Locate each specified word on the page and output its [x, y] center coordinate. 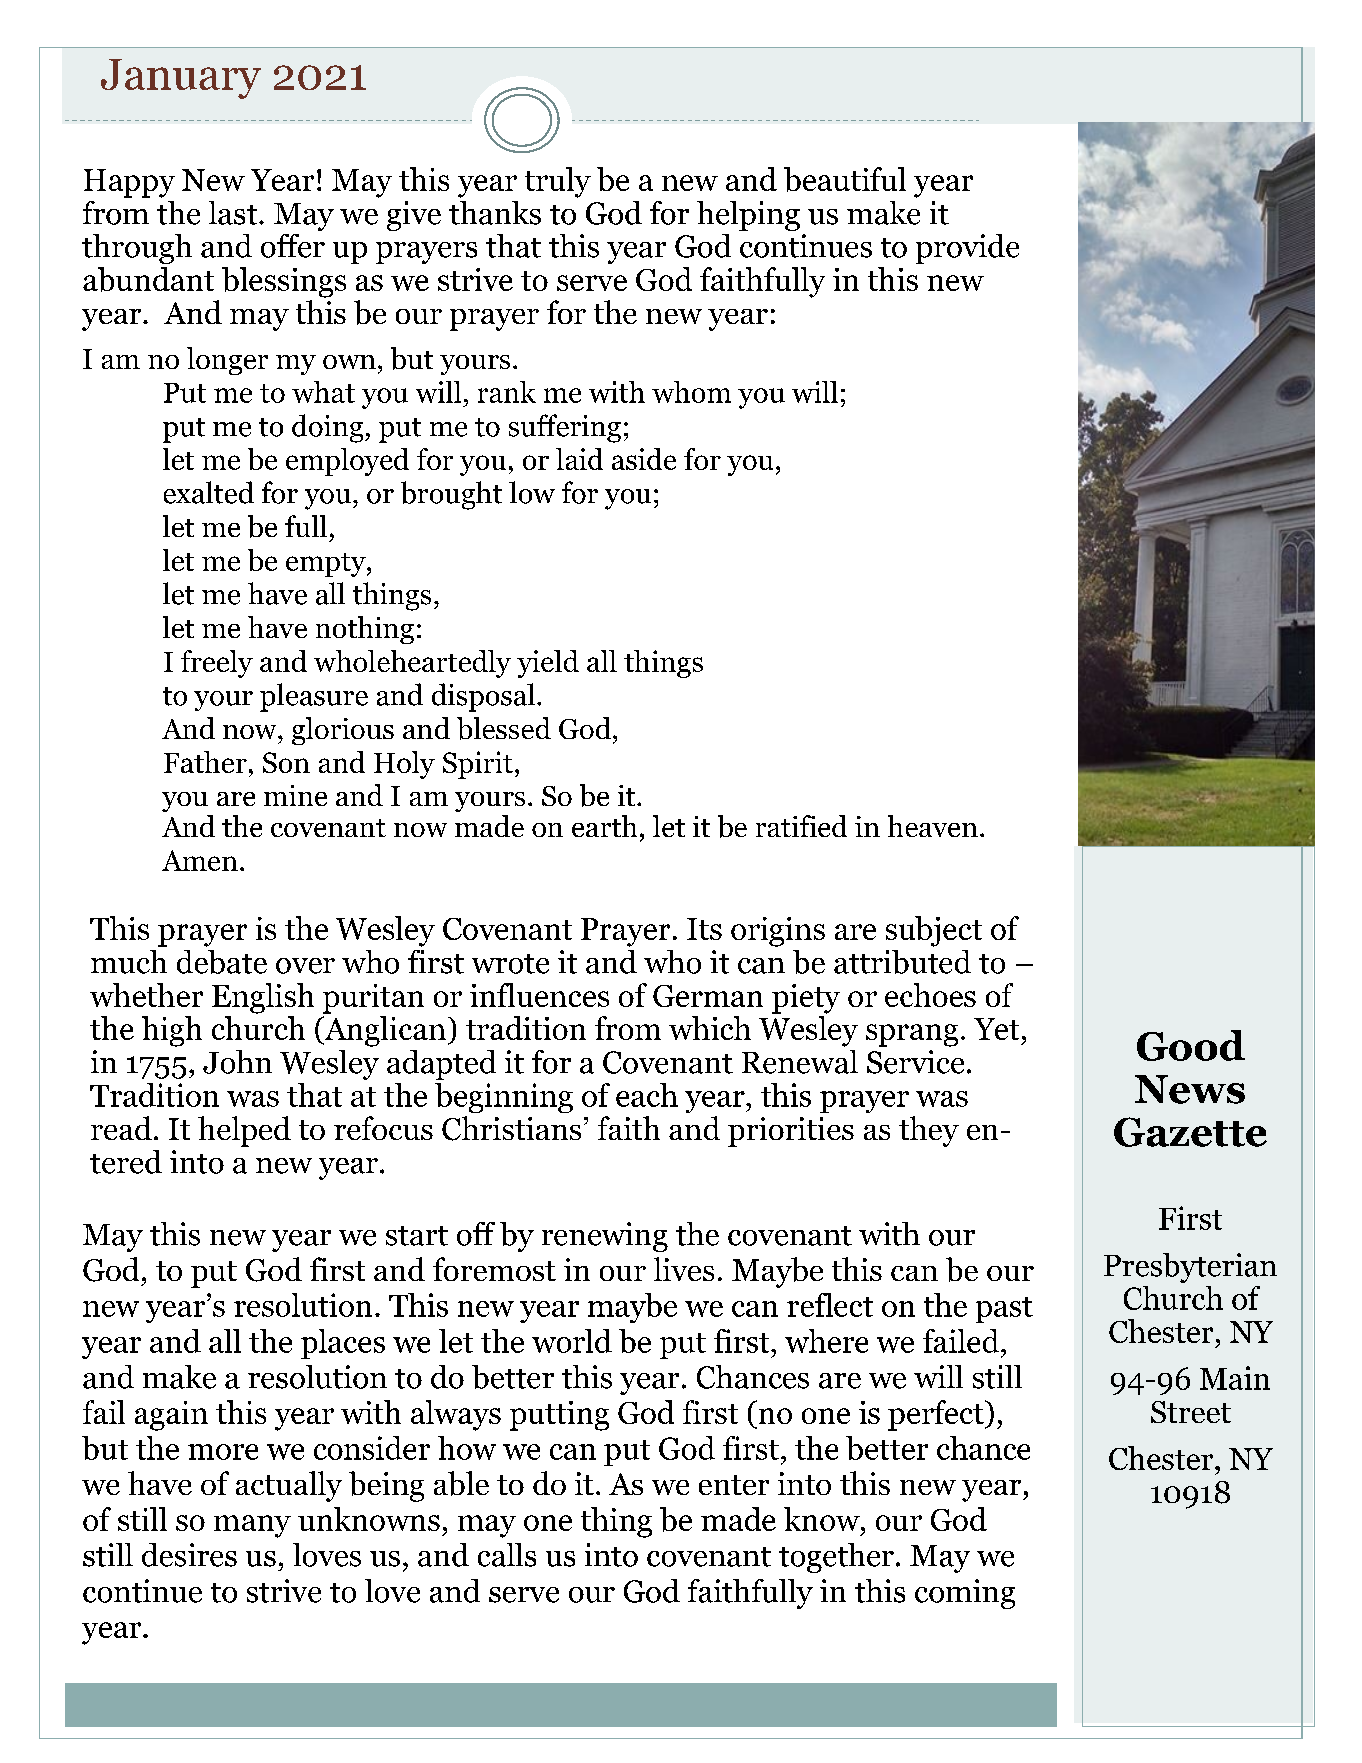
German [708, 996]
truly [558, 182]
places [343, 1344]
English [263, 998]
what [323, 392]
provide [967, 249]
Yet [996, 1029]
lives [684, 1269]
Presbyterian [1190, 1268]
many [252, 1526]
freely [217, 664]
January [181, 79]
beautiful [845, 179]
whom [691, 392]
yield [548, 664]
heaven [933, 826]
